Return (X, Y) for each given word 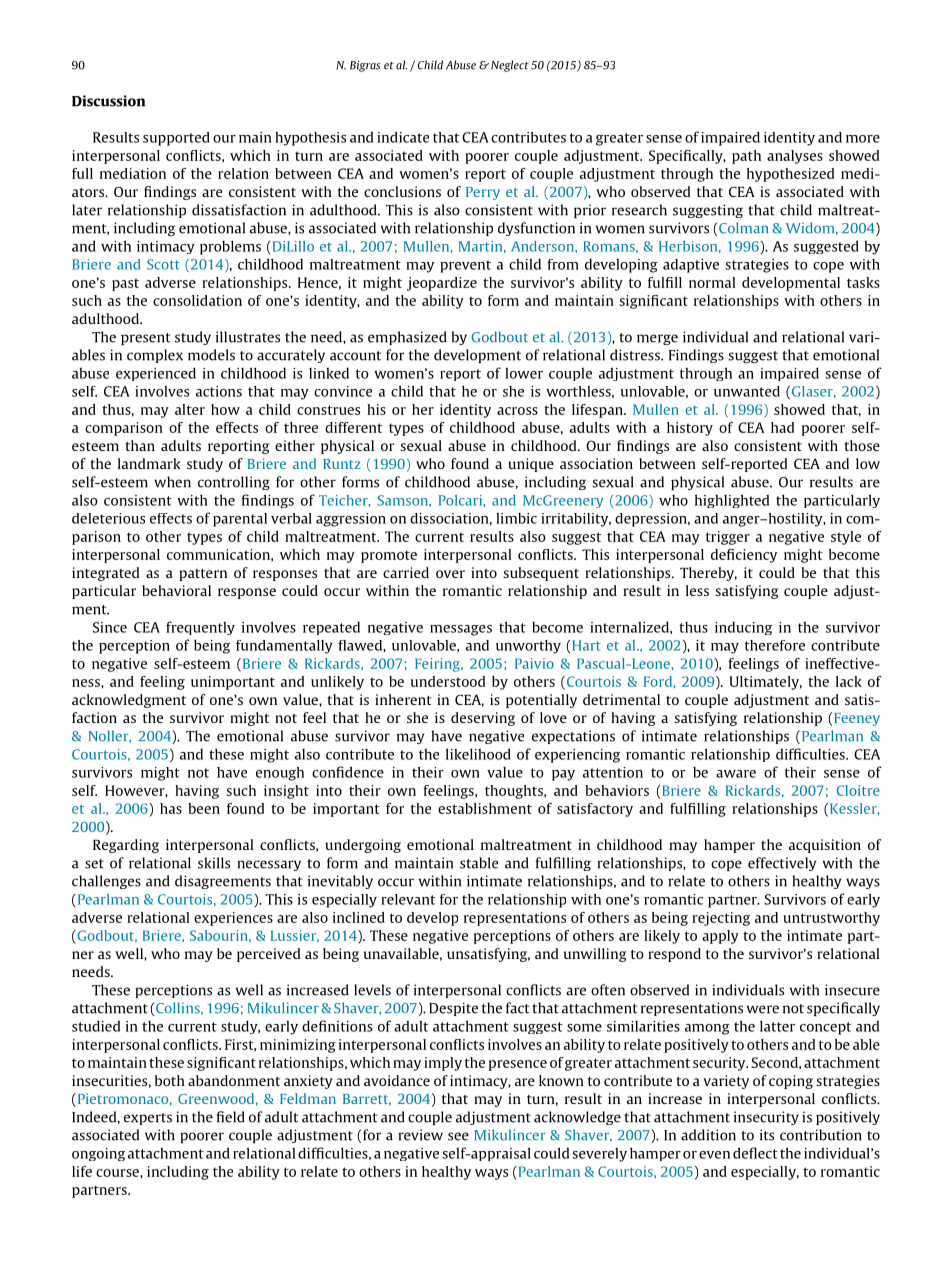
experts (148, 1119)
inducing (743, 628)
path (746, 157)
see (458, 1136)
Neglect (508, 66)
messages (461, 630)
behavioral (176, 590)
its (767, 1135)
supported (176, 139)
